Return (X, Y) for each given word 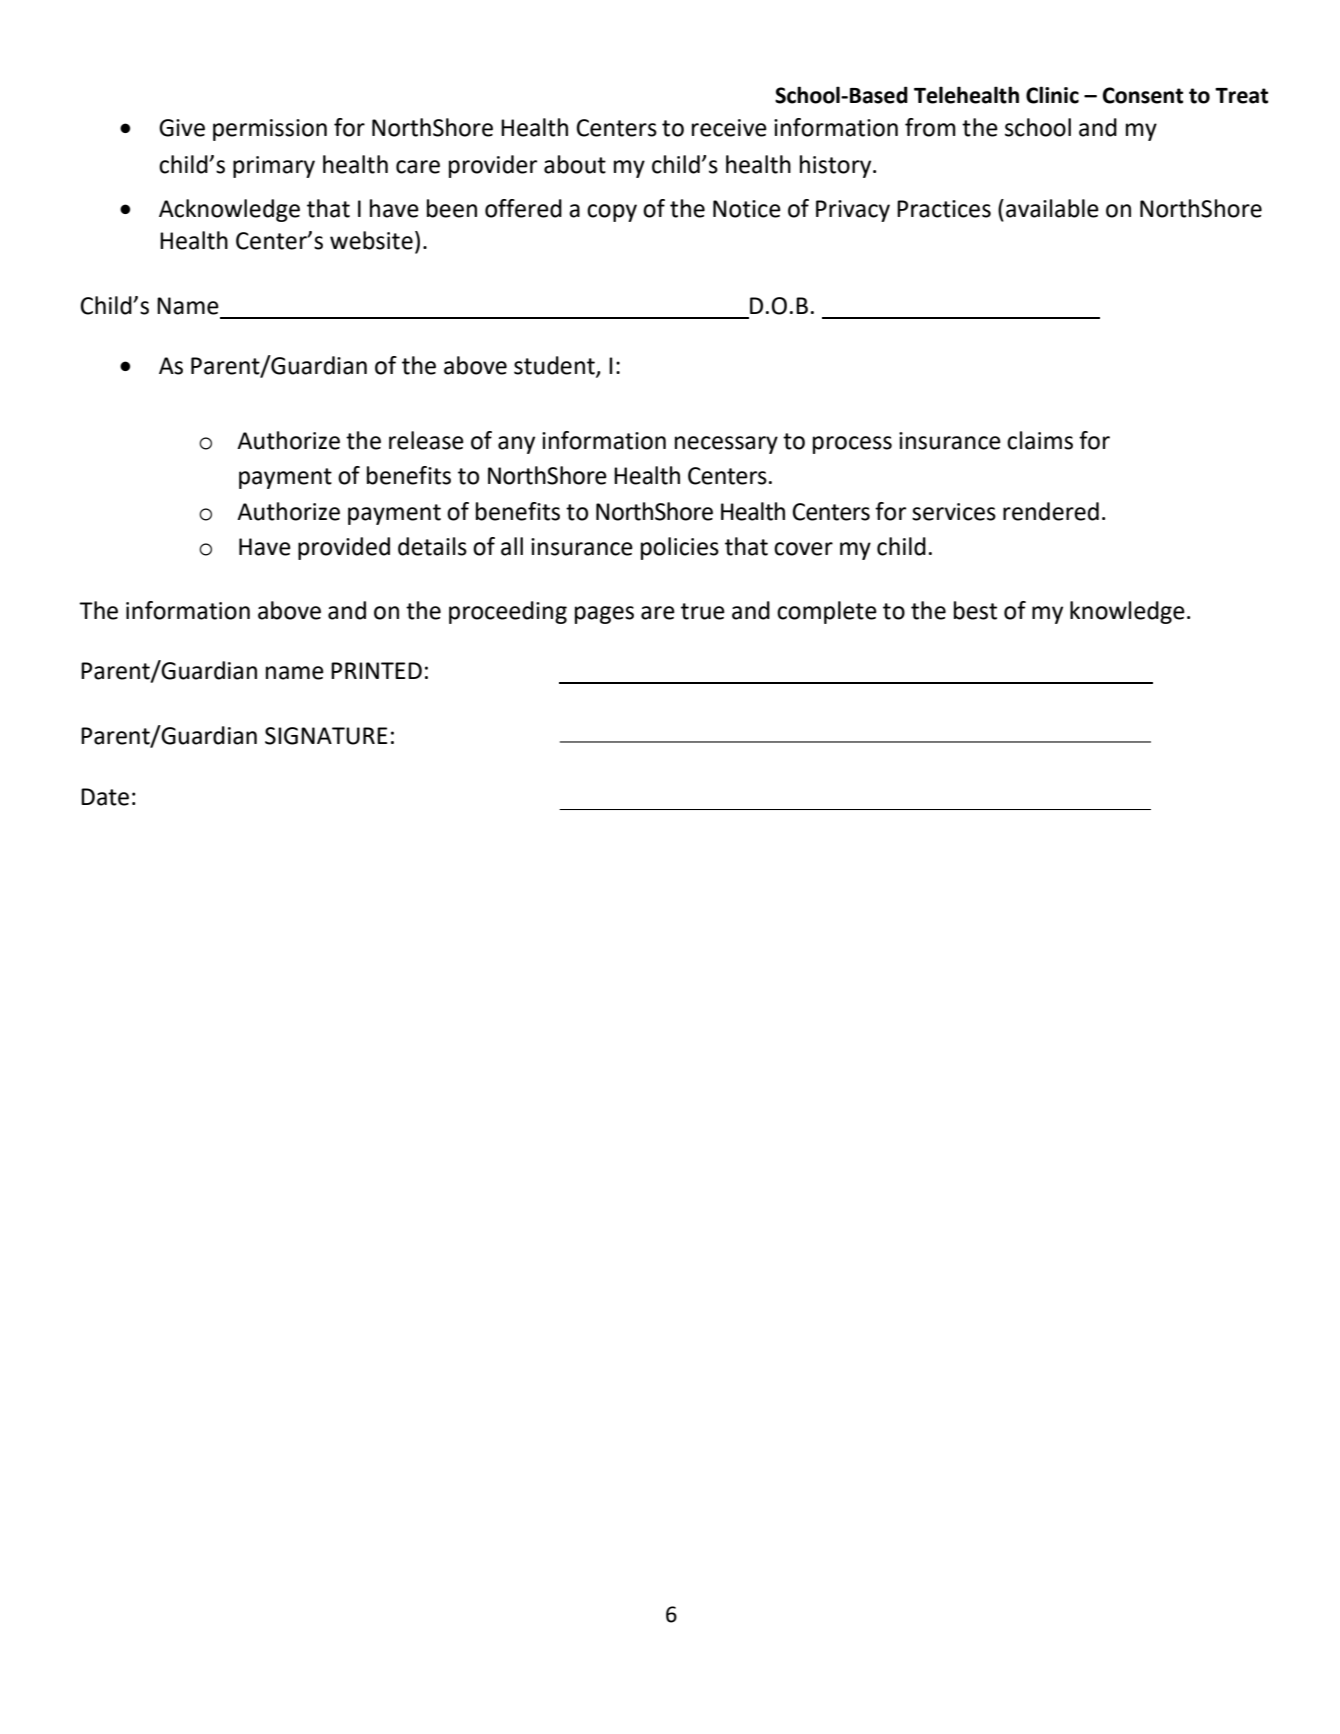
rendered (1051, 511)
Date (105, 797)
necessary (726, 445)
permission (270, 130)
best (975, 610)
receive (729, 128)
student (555, 366)
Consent (1143, 95)
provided (344, 548)
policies (680, 548)
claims (1040, 440)
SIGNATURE (326, 736)
